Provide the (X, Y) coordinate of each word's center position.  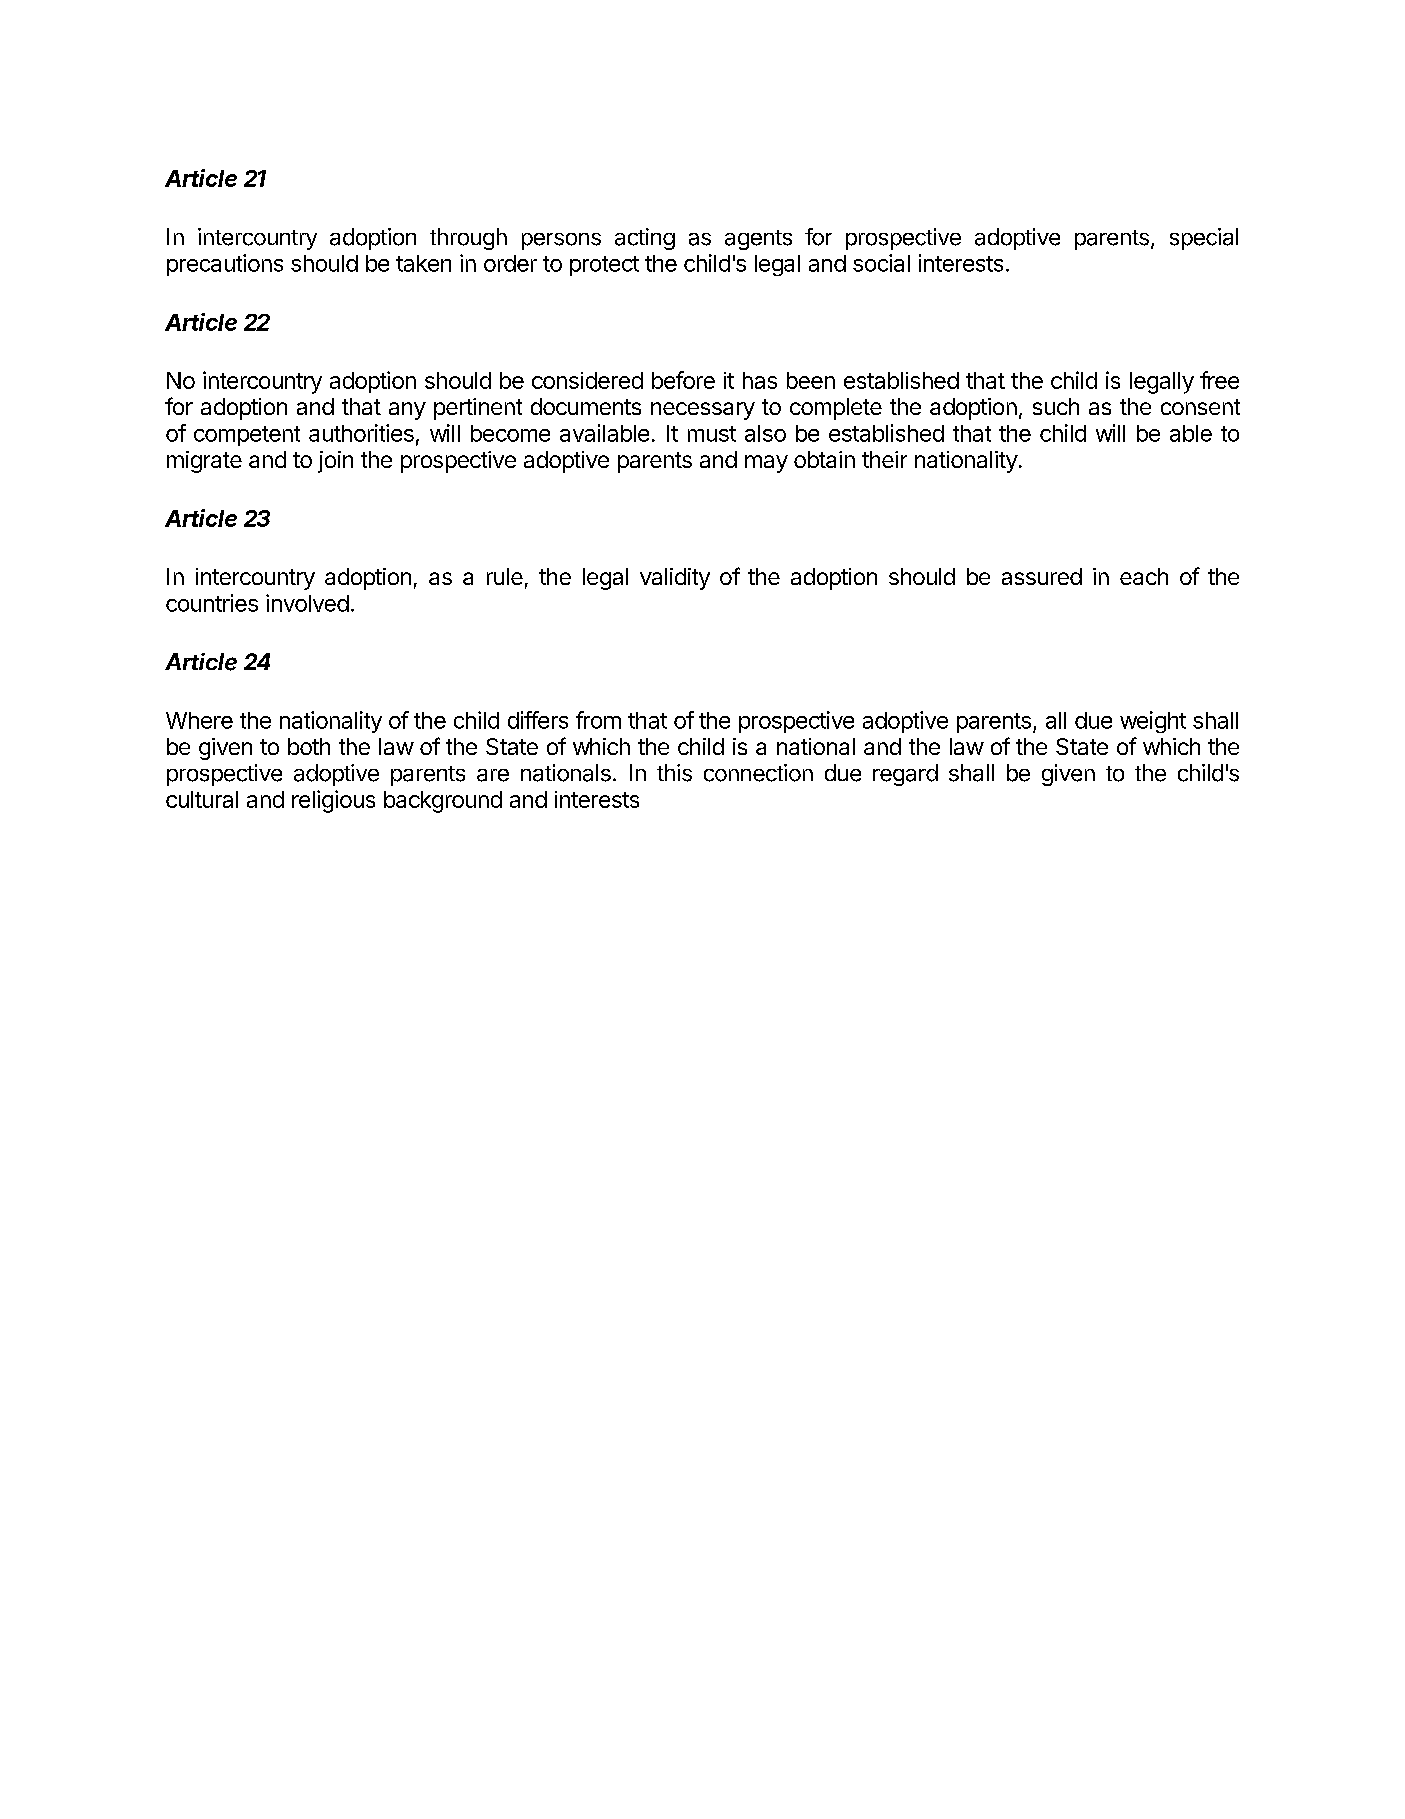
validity (675, 579)
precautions (225, 265)
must (712, 434)
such (1056, 406)
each (1144, 576)
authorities (361, 433)
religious (333, 801)
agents (758, 240)
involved (307, 603)
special (1204, 239)
